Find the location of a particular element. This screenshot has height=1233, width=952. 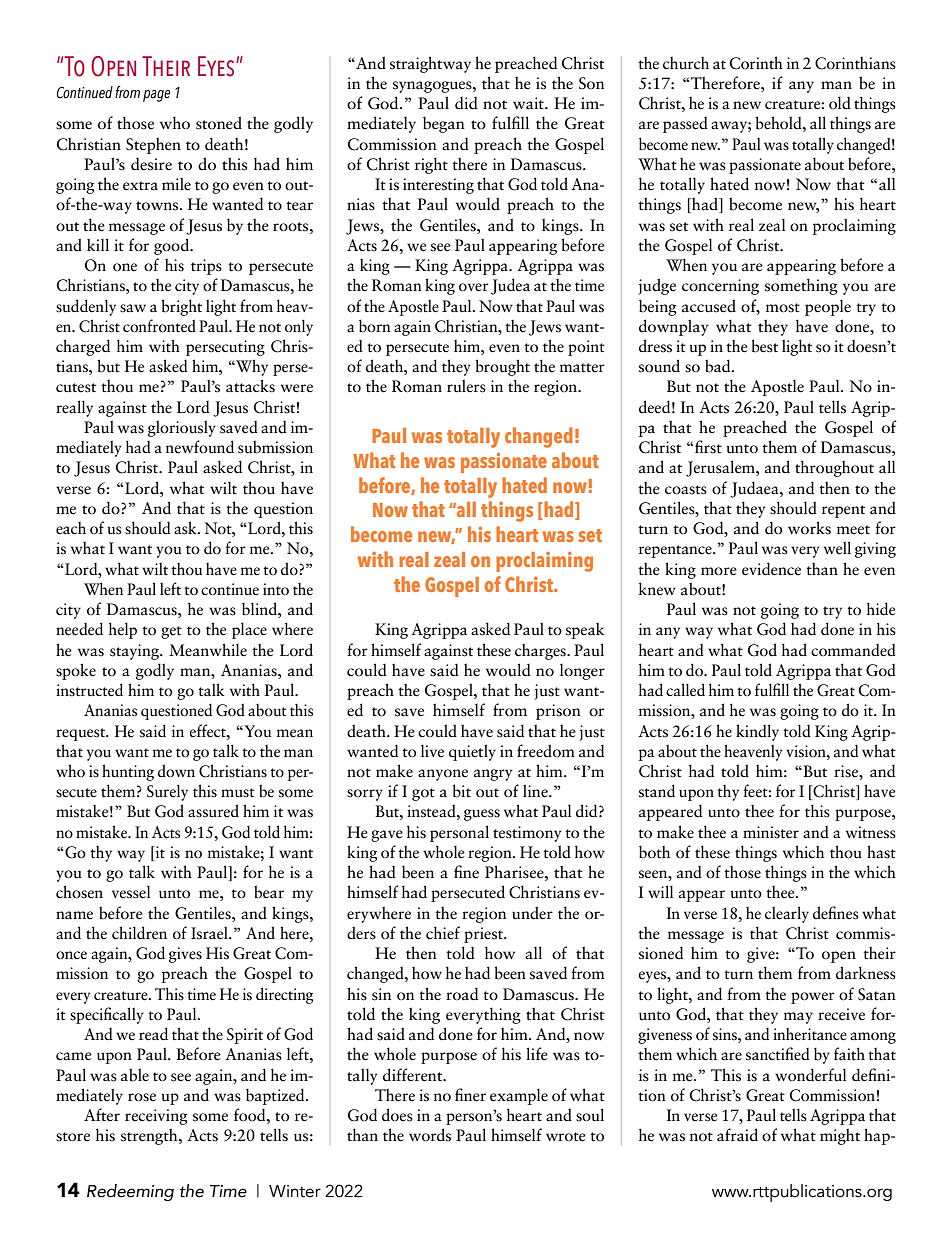

brought is located at coordinates (503, 367).
